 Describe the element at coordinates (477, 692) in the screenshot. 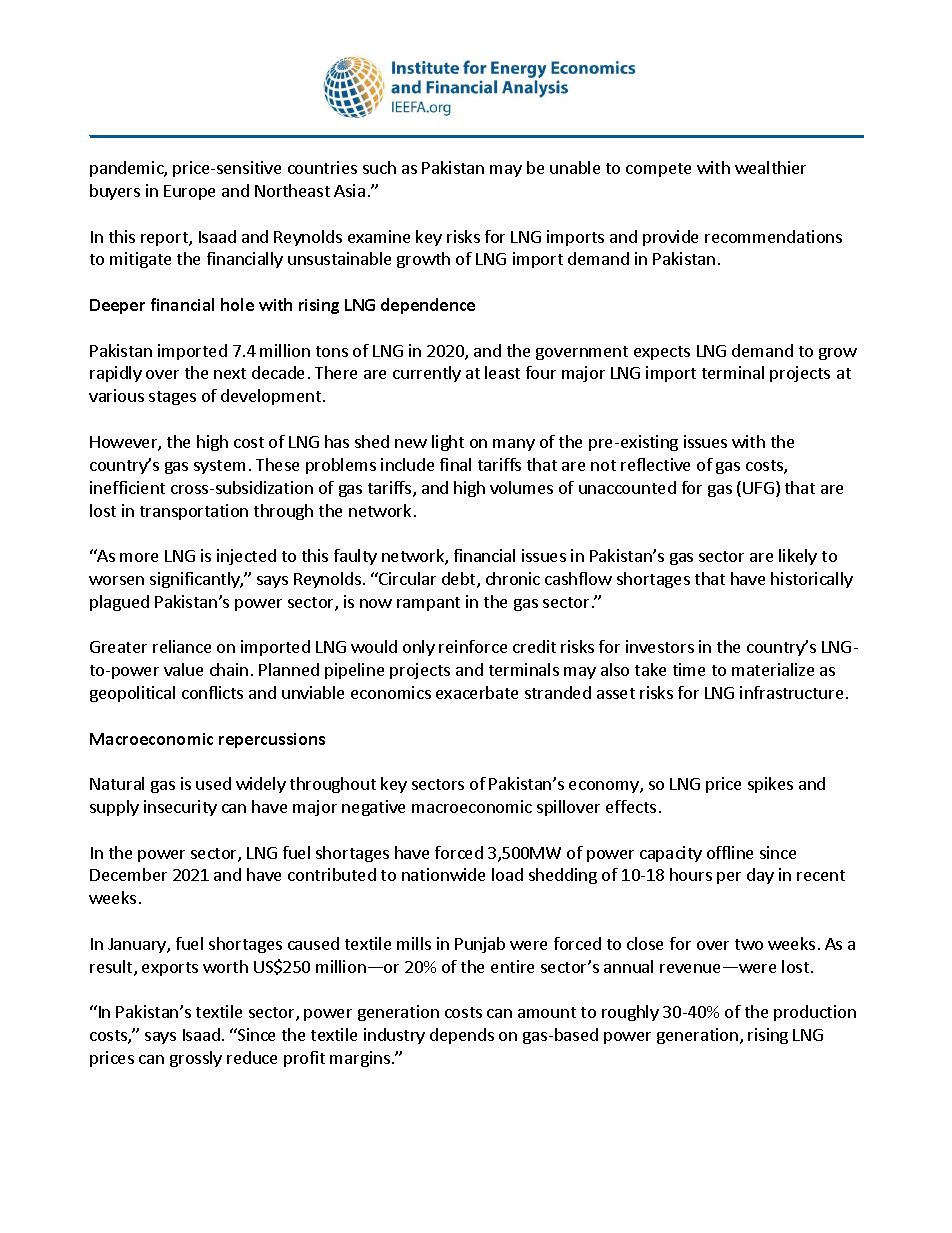

I see `exacerbate` at that location.
